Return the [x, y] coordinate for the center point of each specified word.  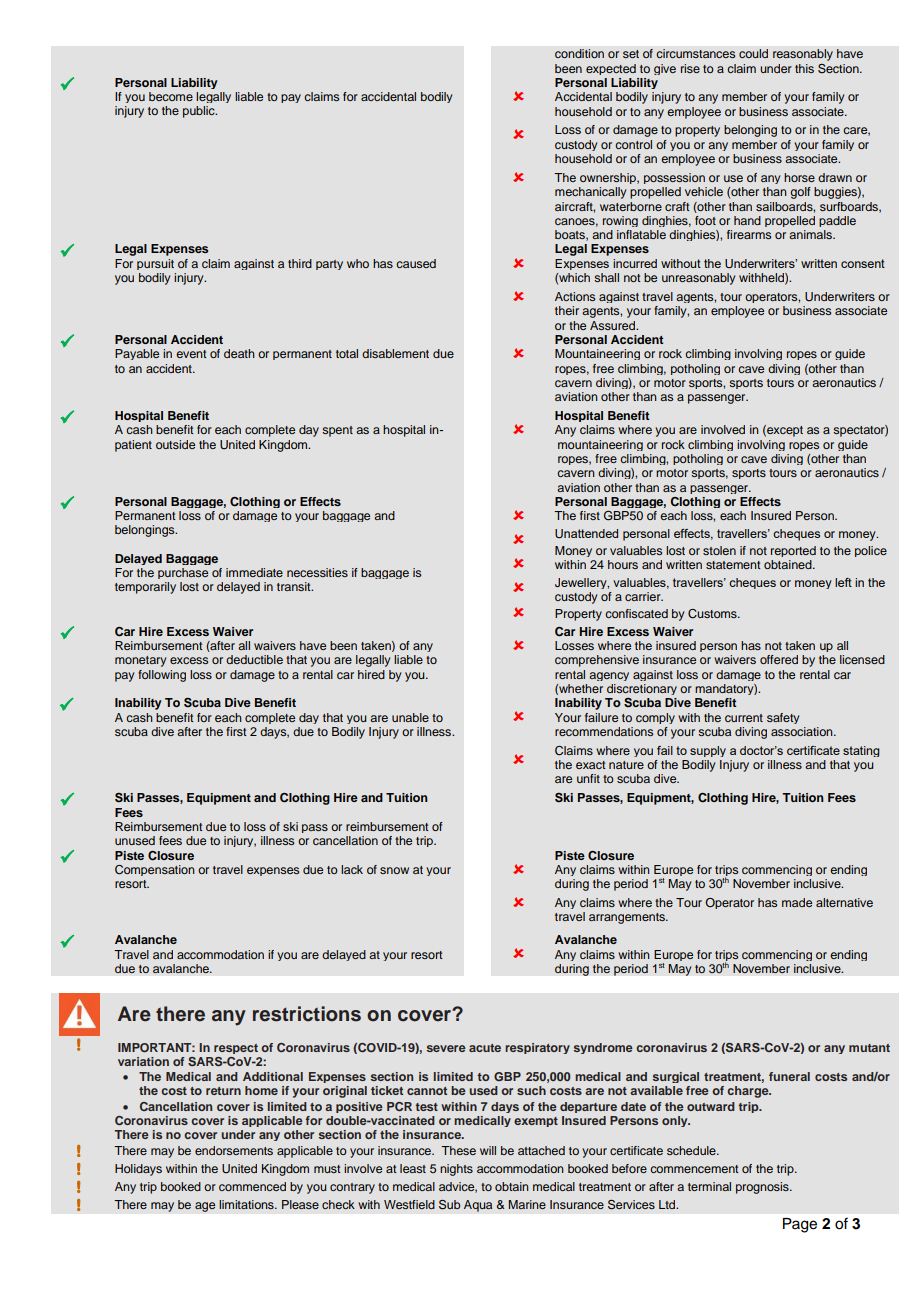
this [804, 68]
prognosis [763, 1188]
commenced [252, 1186]
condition [579, 53]
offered [779, 659]
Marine [527, 1204]
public [200, 112]
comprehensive [597, 661]
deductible [254, 659]
